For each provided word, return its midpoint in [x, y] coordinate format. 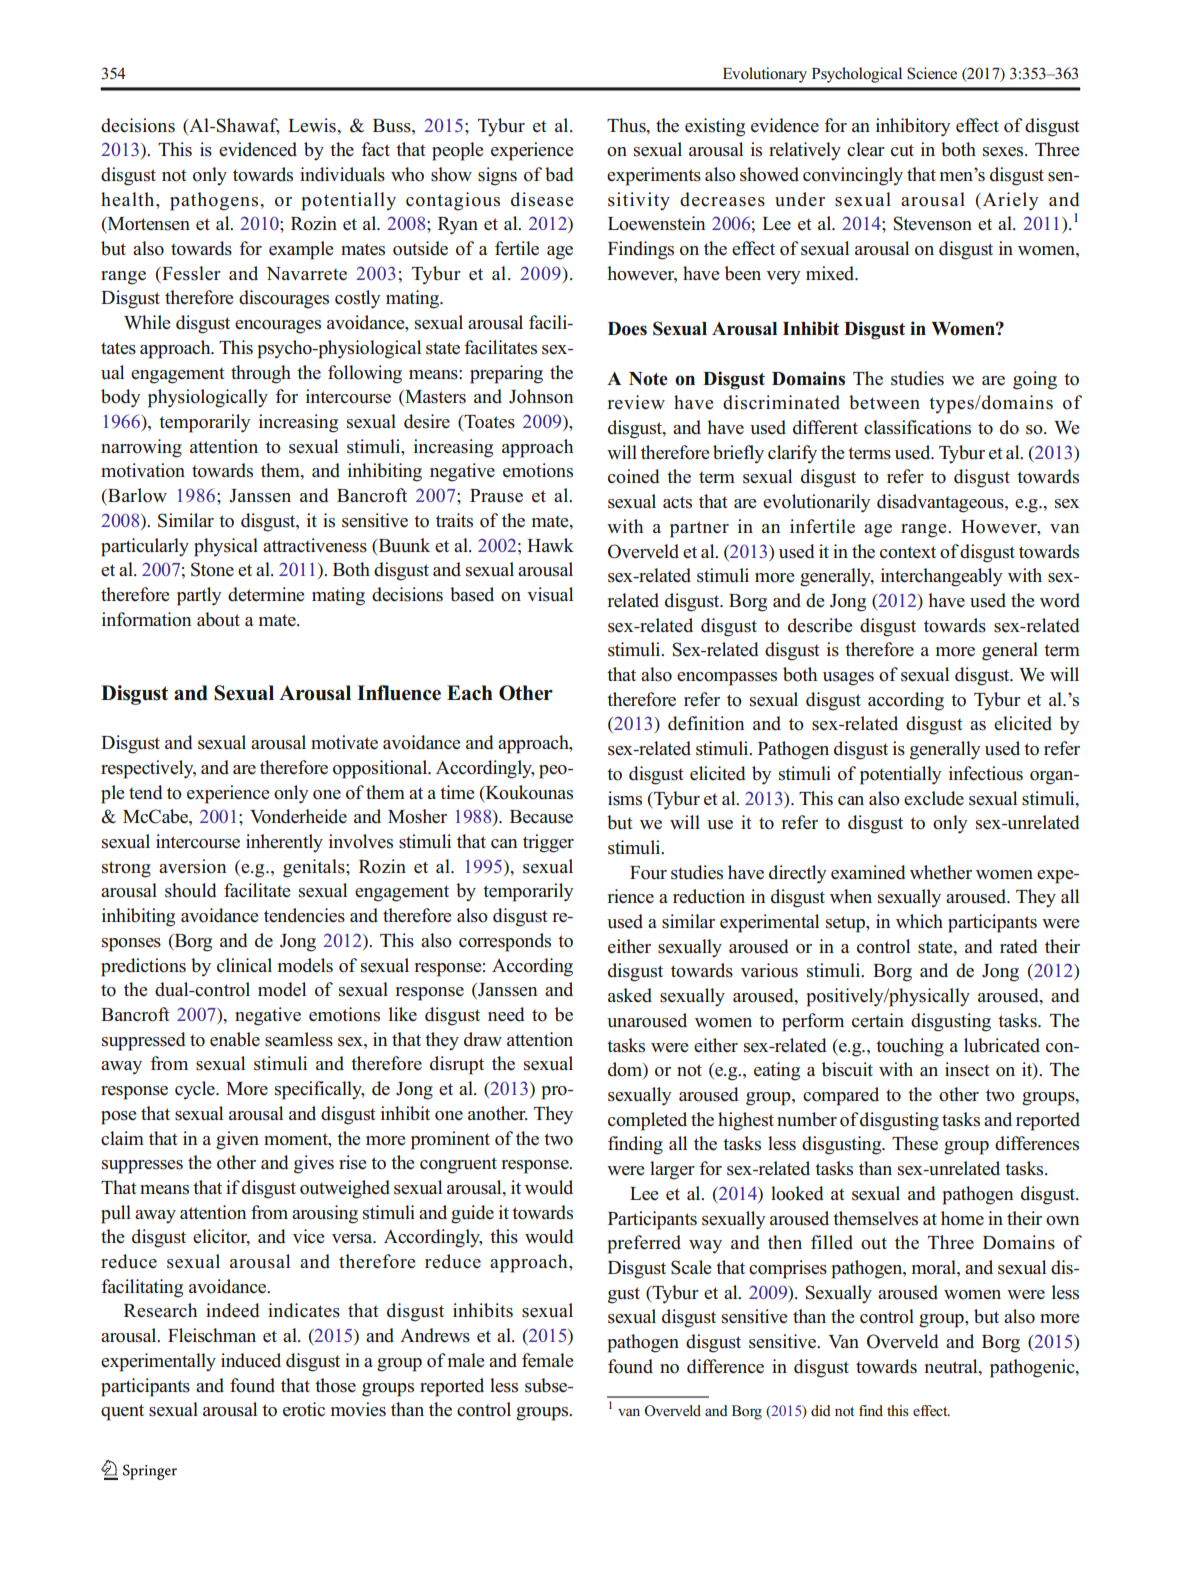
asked [630, 995]
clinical [244, 965]
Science [932, 73]
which [919, 921]
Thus [627, 125]
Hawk [550, 545]
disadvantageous [941, 503]
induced [251, 1360]
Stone [212, 569]
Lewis [313, 125]
